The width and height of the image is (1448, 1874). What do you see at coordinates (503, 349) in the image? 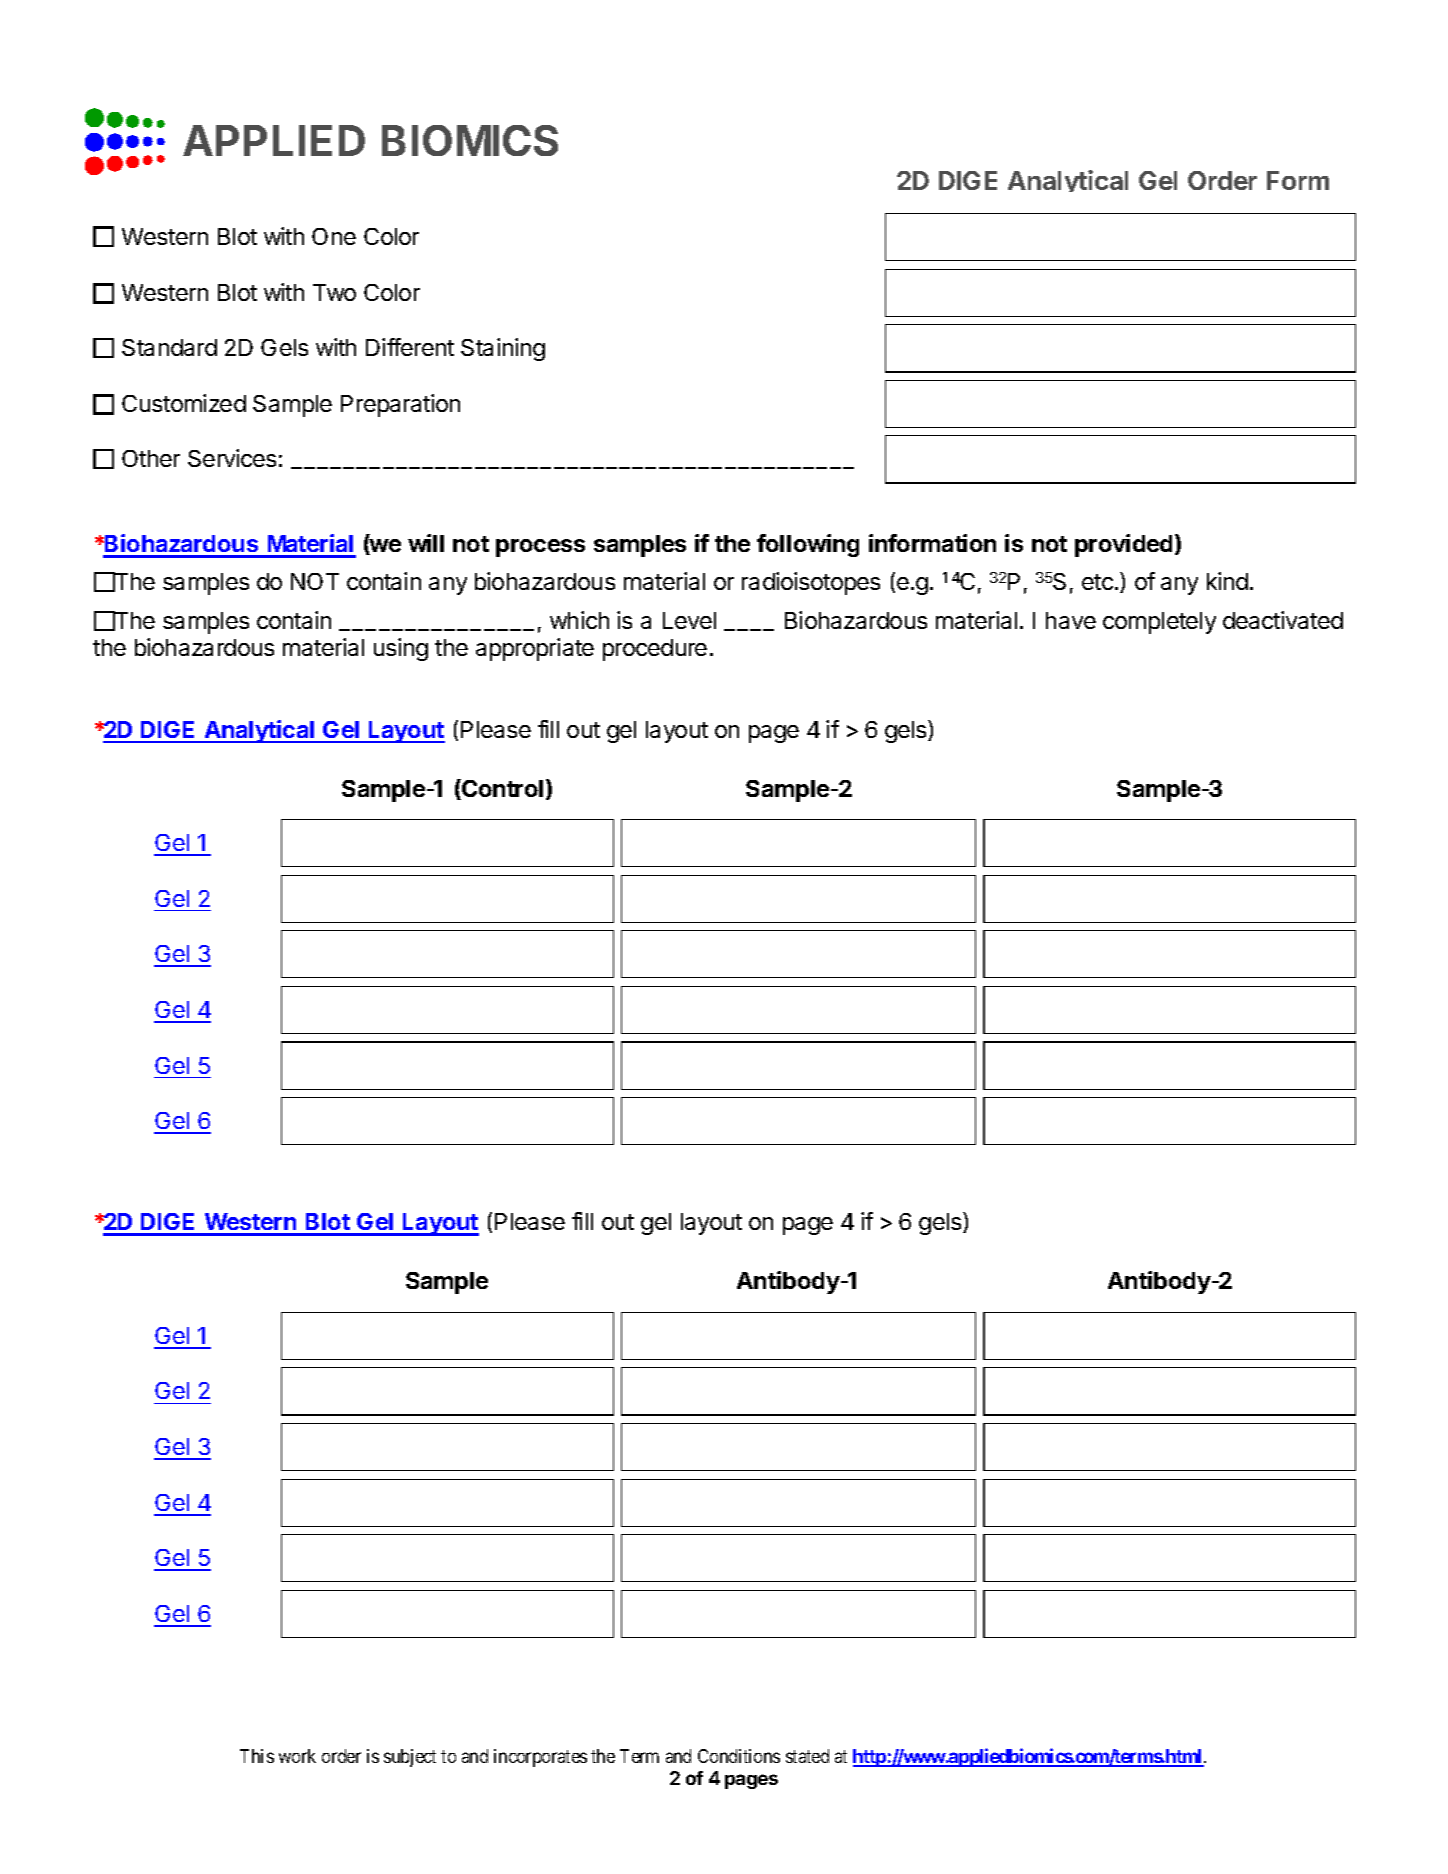
I see `Staining` at bounding box center [503, 349].
